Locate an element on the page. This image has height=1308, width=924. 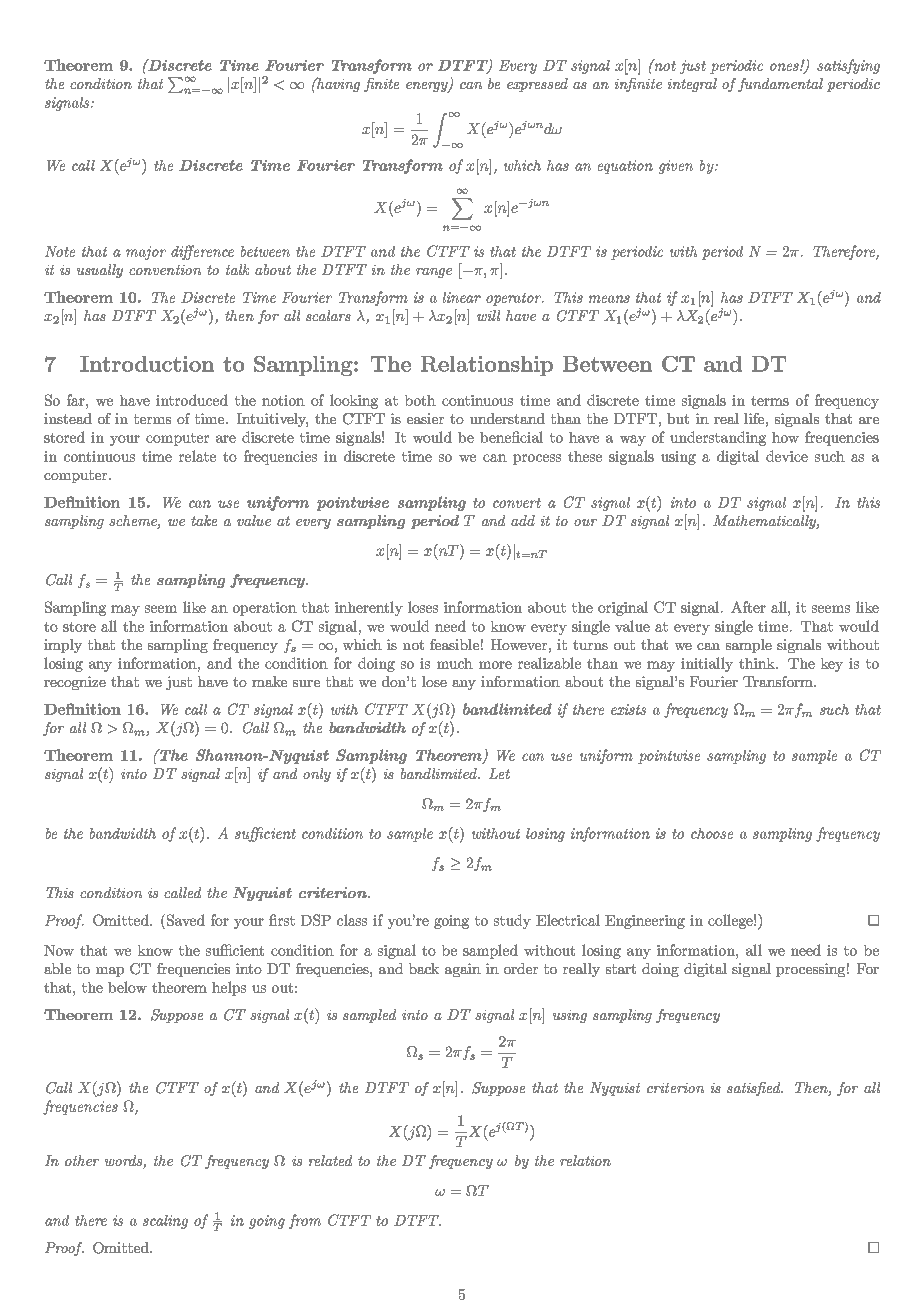
Let is located at coordinates (499, 773).
